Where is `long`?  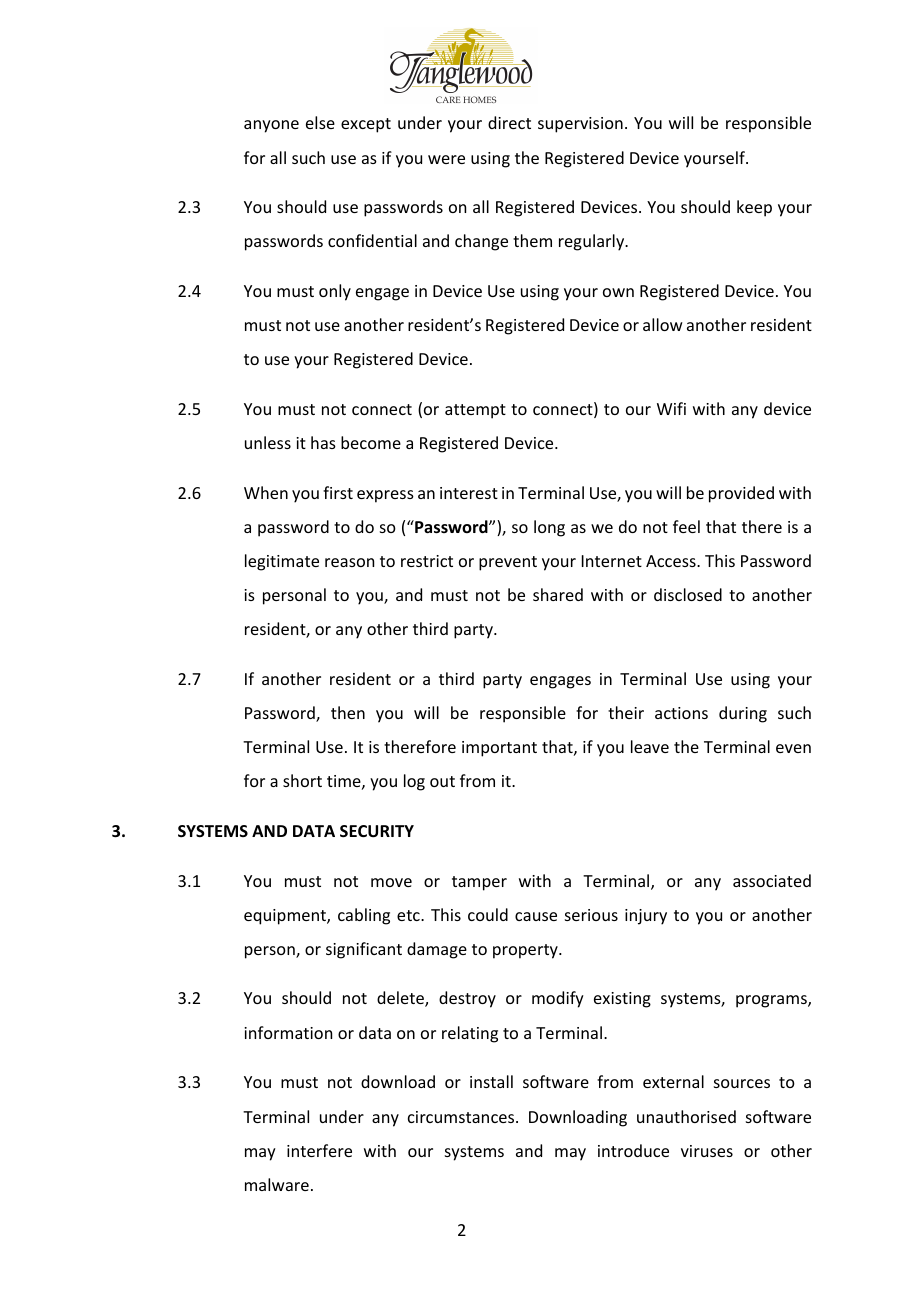
long is located at coordinates (549, 528).
